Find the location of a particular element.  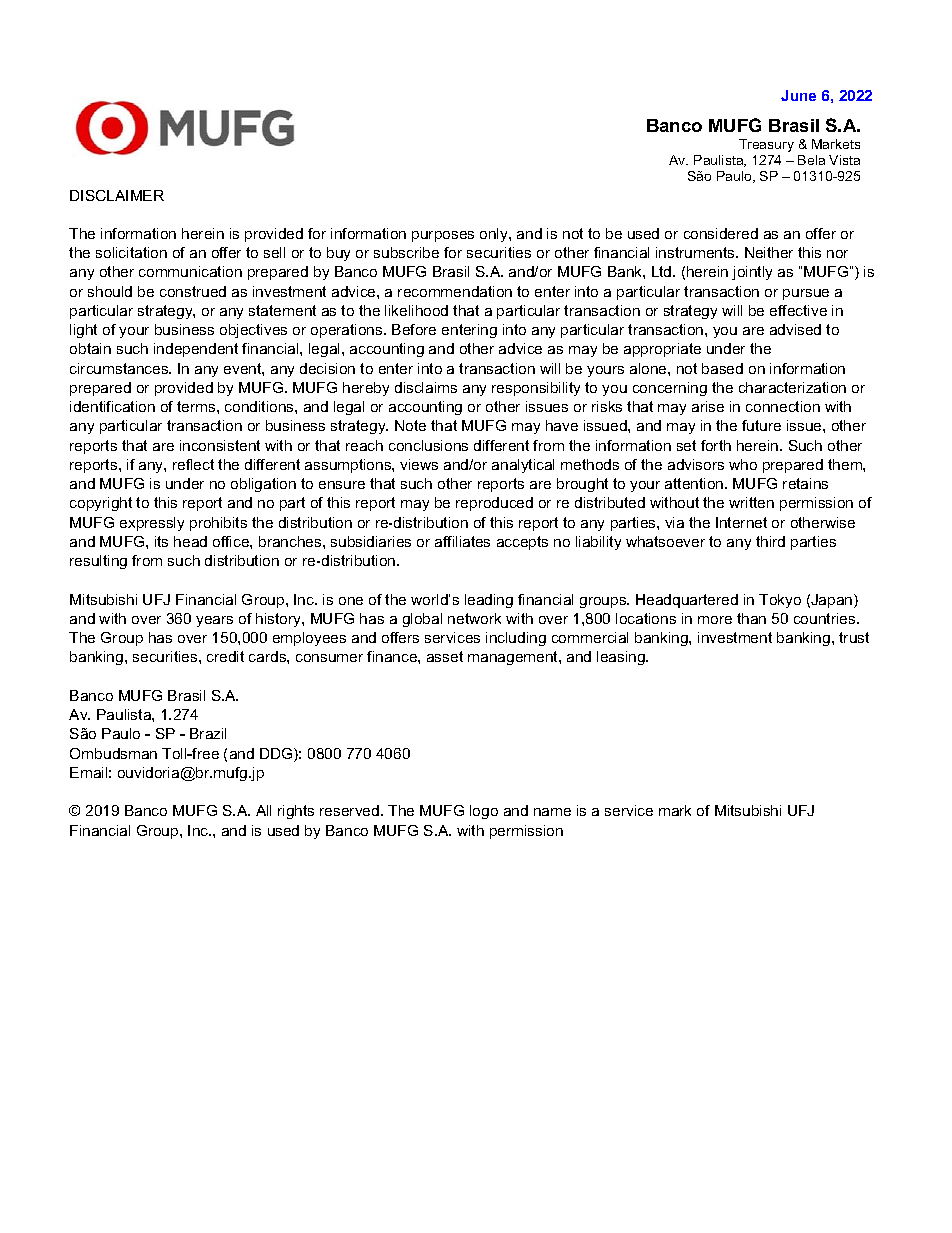

conclusions is located at coordinates (428, 445).
